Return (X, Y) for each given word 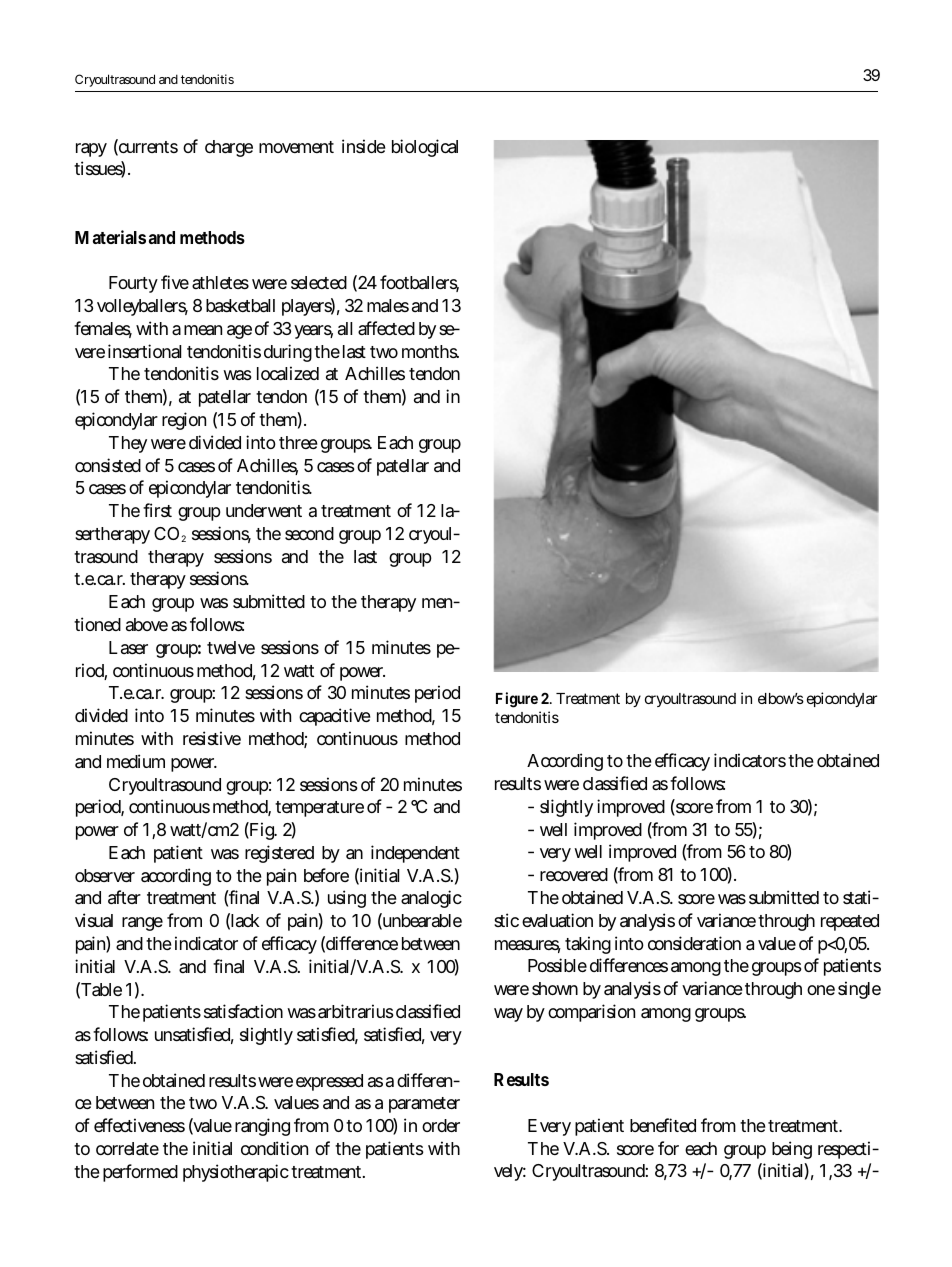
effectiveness (139, 1125)
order (441, 1125)
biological (425, 148)
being (792, 1150)
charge (229, 148)
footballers (419, 283)
